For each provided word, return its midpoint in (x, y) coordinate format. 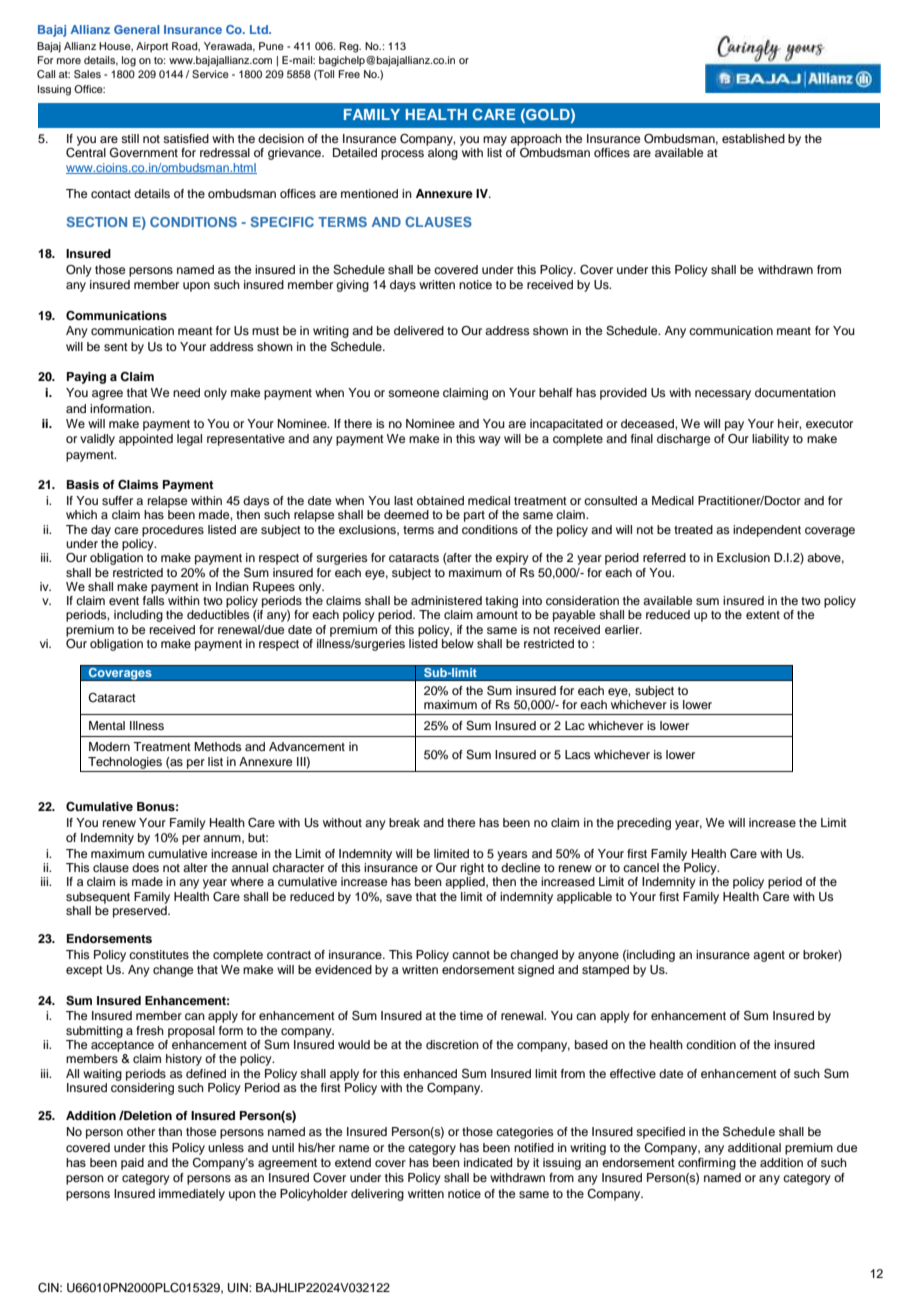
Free (349, 74)
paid (132, 1164)
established (753, 138)
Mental (107, 725)
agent (769, 956)
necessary (723, 395)
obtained (440, 500)
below (458, 643)
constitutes (159, 954)
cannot (471, 955)
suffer (117, 500)
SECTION (96, 222)
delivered (419, 330)
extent (763, 615)
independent (767, 531)
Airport (152, 47)
